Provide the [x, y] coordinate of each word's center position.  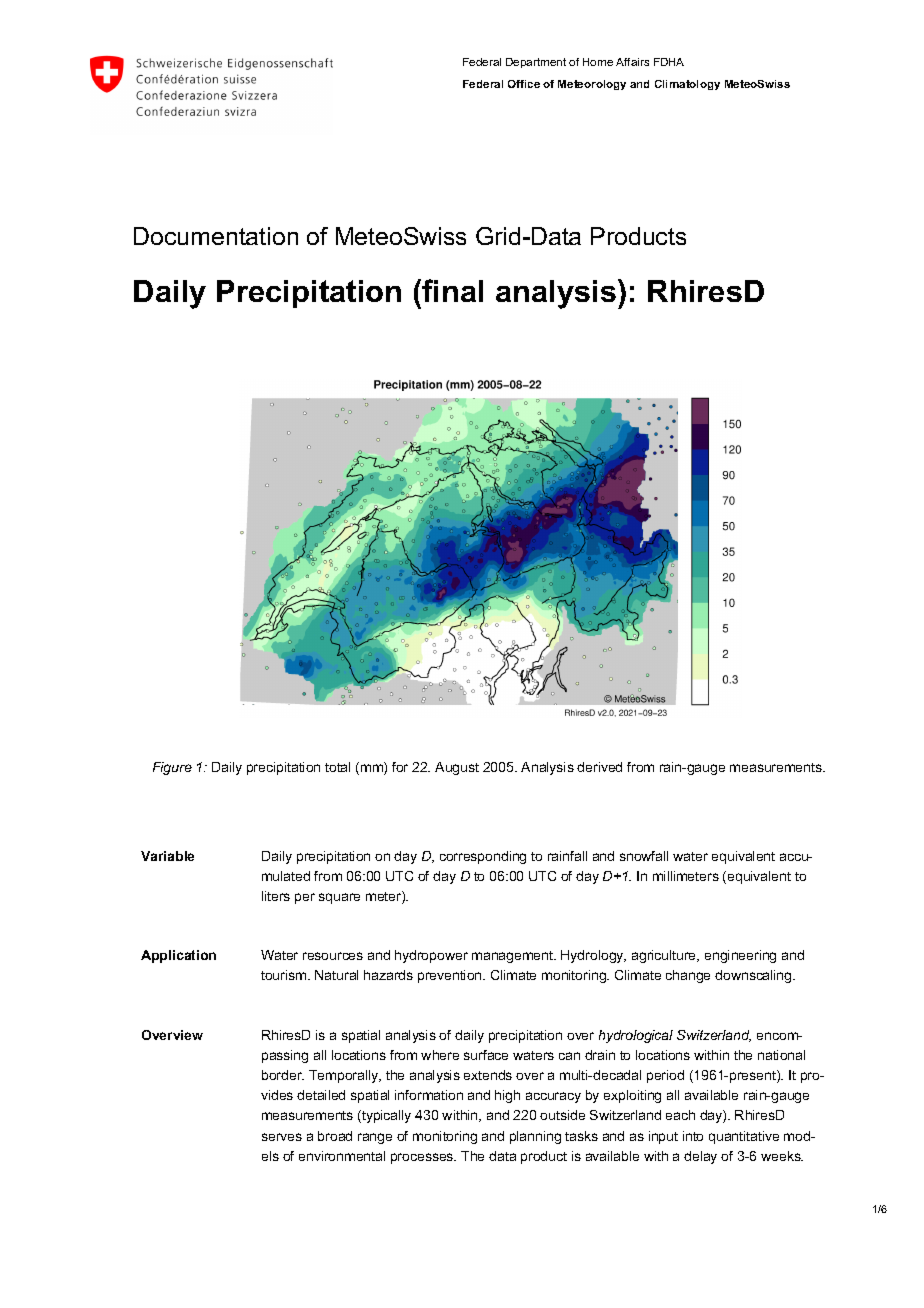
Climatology [687, 85]
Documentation [216, 236]
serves [282, 1137]
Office [524, 84]
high [507, 1096]
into [693, 1136]
